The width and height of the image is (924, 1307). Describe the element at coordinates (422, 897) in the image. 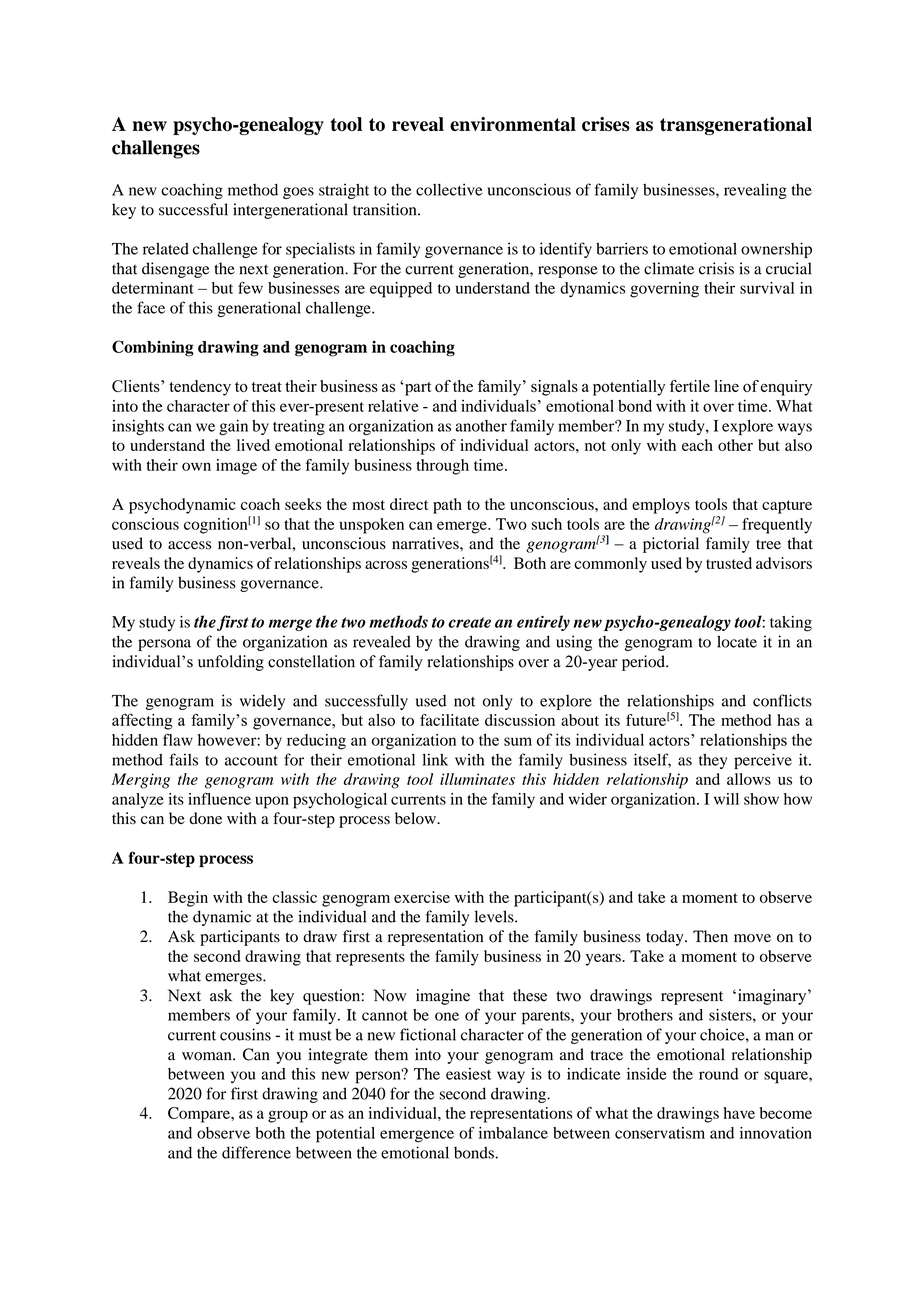

I see `exercise` at that location.
